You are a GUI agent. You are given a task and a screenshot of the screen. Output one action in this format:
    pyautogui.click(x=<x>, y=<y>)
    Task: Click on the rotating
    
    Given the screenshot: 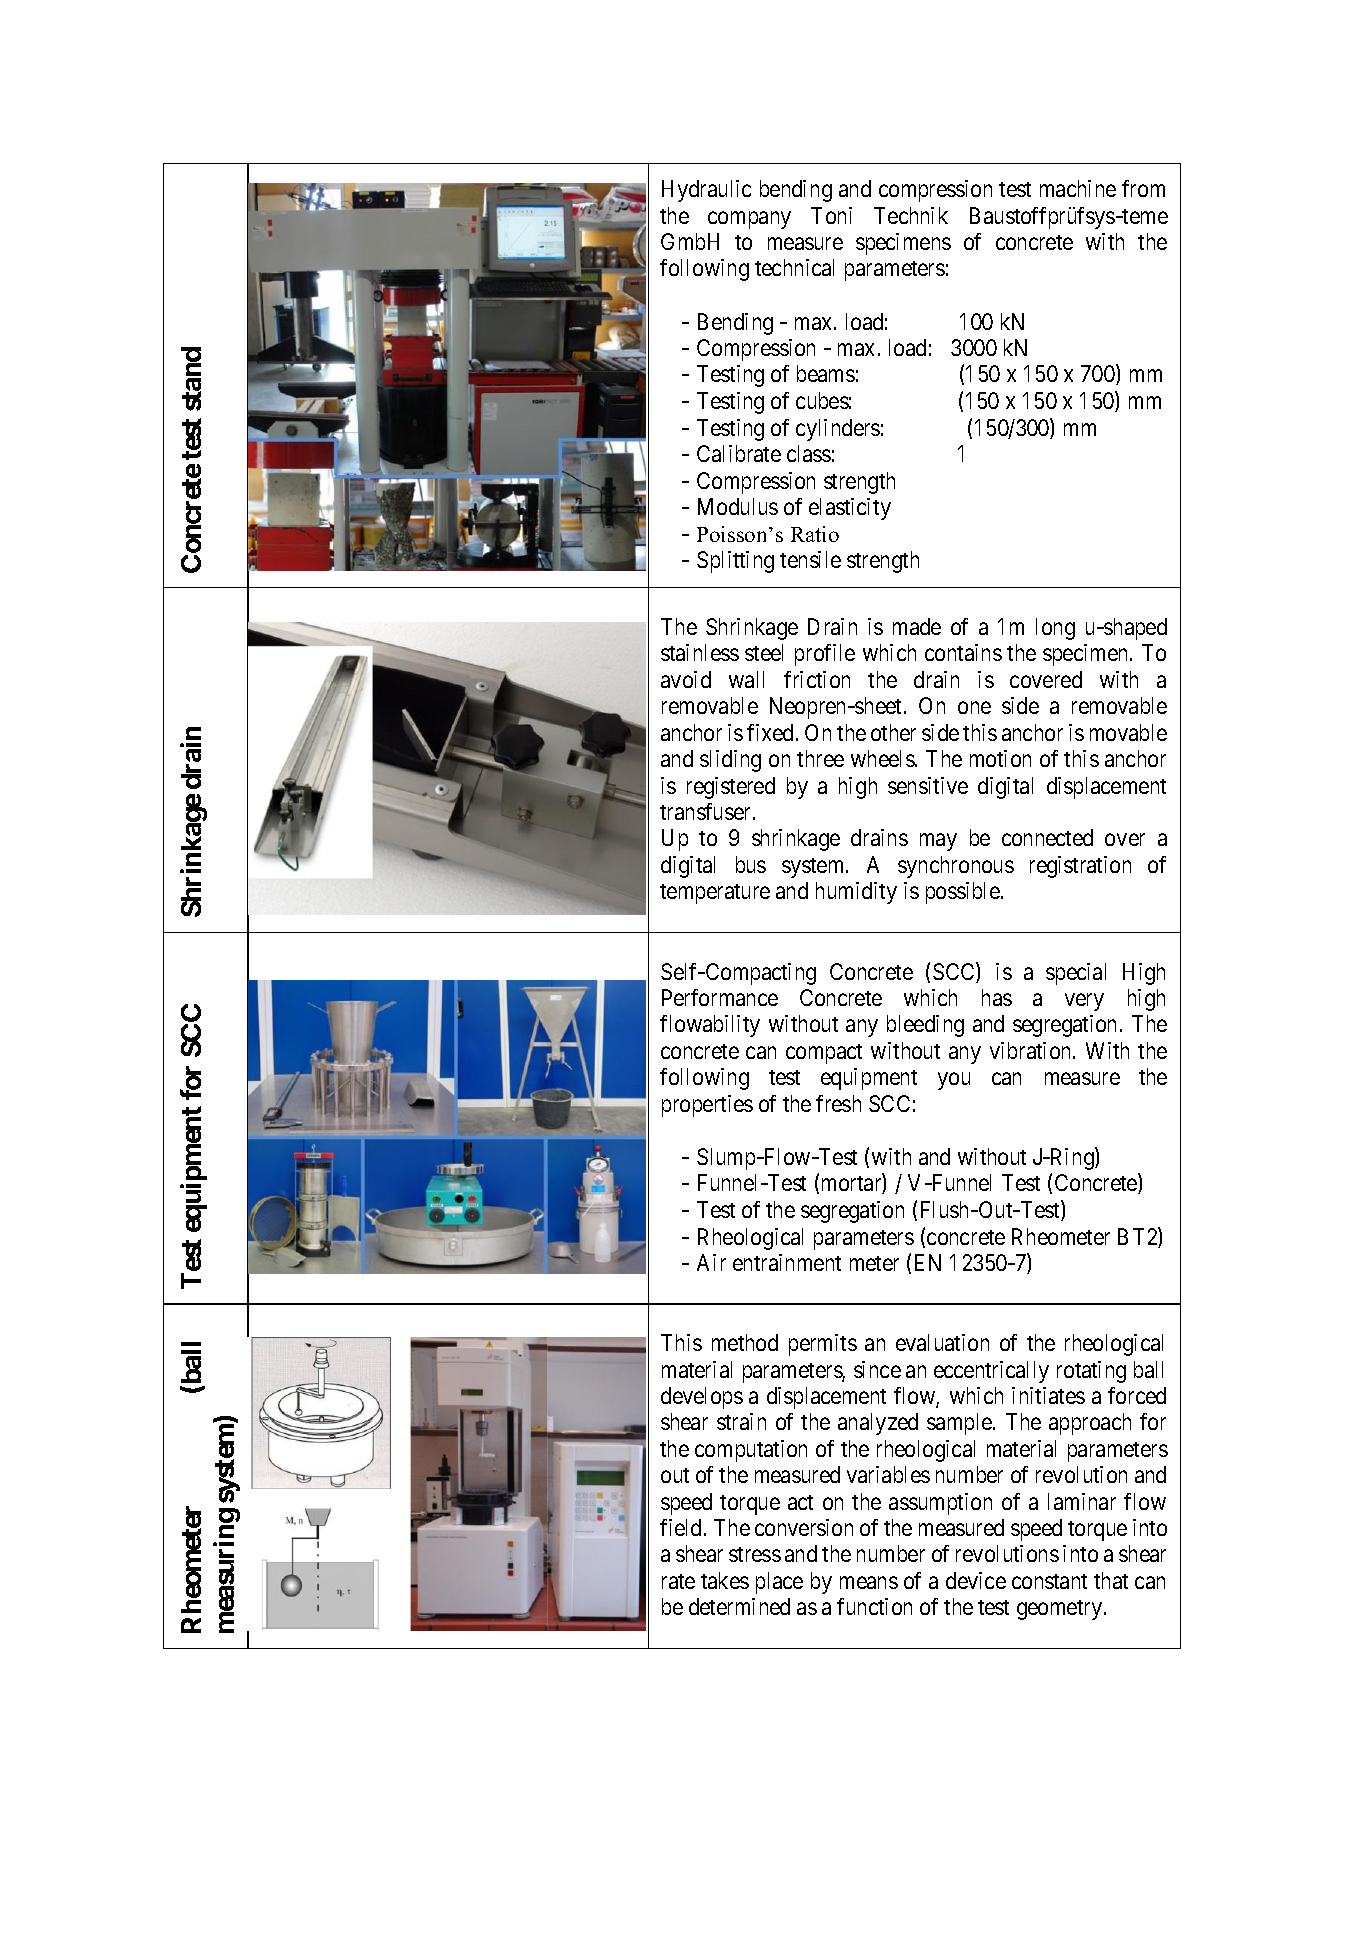 What is the action you would take?
    pyautogui.click(x=1091, y=1372)
